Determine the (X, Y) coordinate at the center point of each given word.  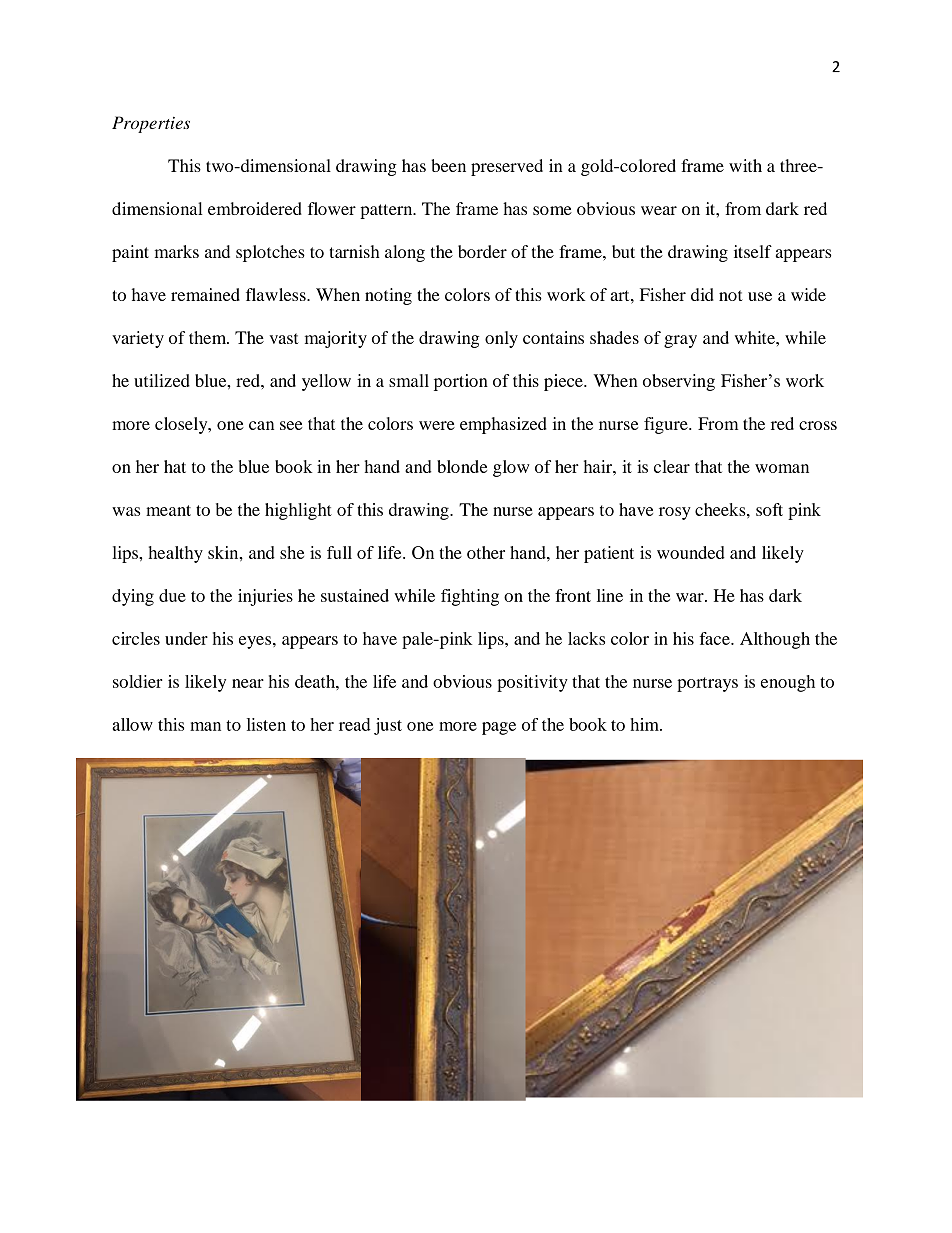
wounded (691, 552)
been (448, 165)
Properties (151, 124)
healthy (176, 554)
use (760, 296)
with (745, 165)
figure (667, 425)
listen (266, 724)
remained (205, 294)
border (482, 251)
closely (182, 425)
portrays (707, 684)
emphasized (503, 425)
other (486, 552)
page (499, 728)
